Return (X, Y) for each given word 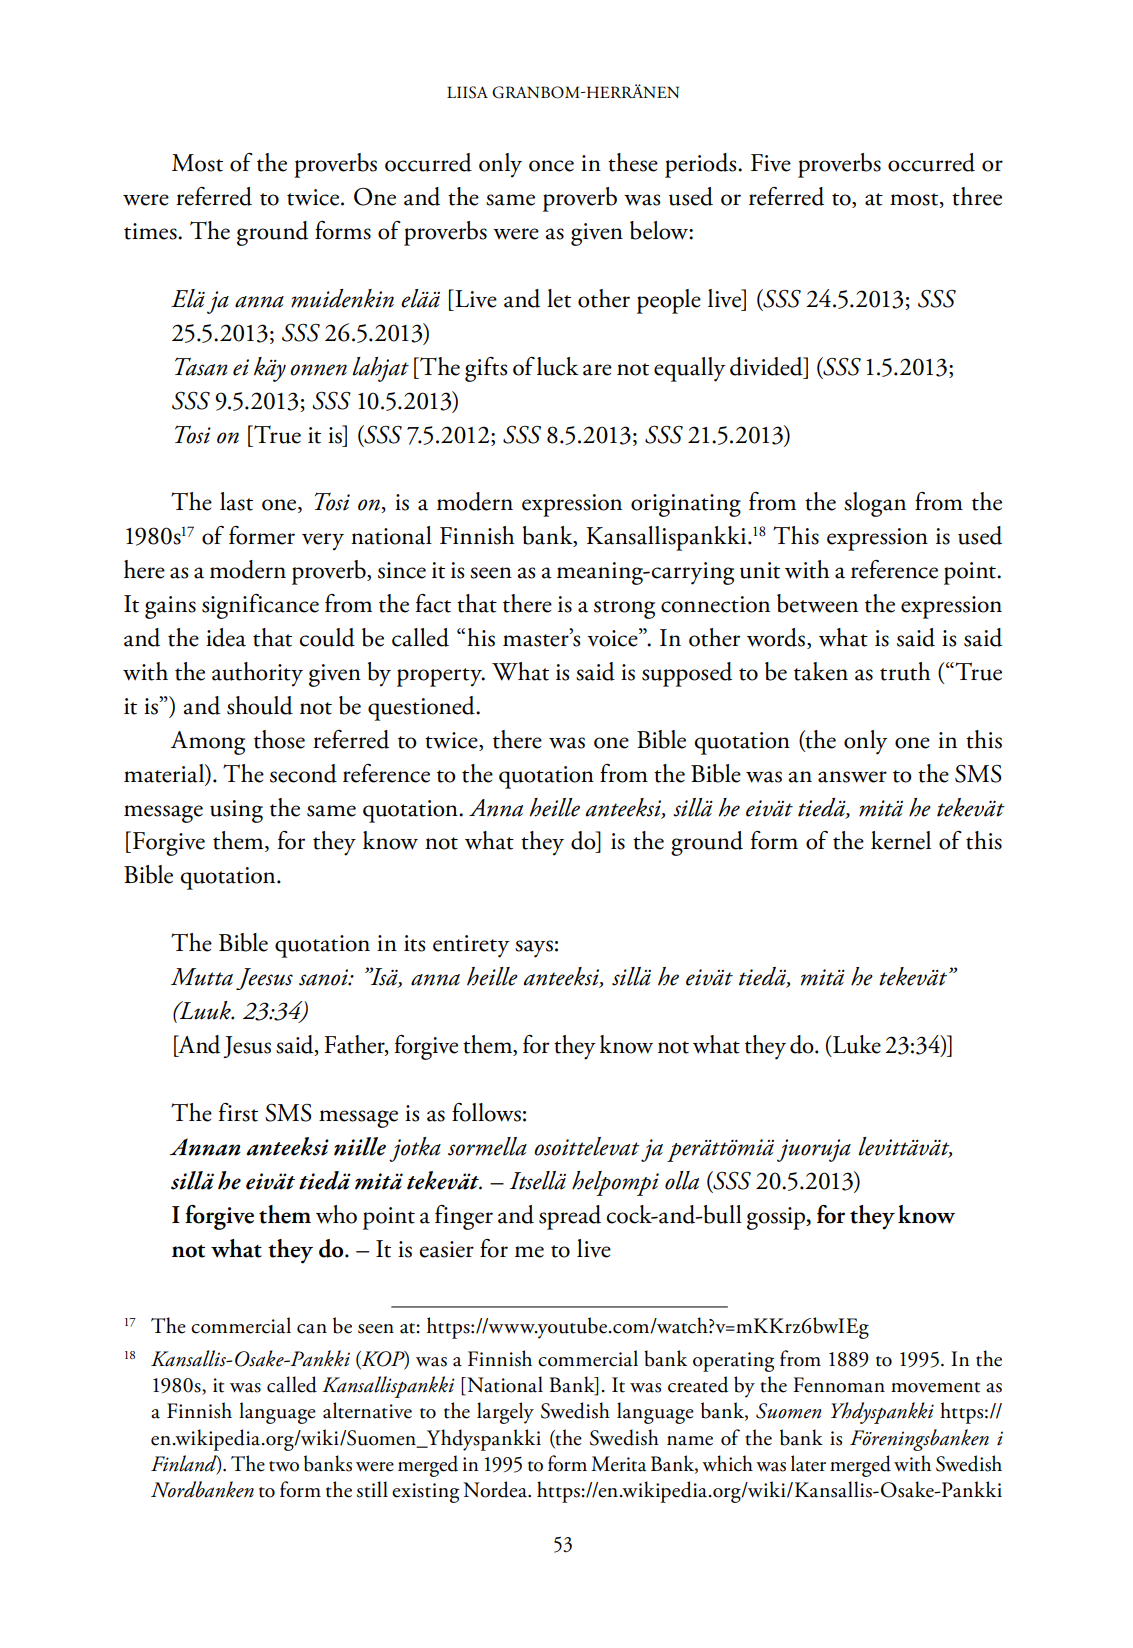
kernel (901, 840)
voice (613, 637)
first (238, 1112)
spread (570, 1217)
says (534, 949)
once (551, 166)
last (236, 501)
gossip (777, 1218)
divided (767, 366)
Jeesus (264, 979)
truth (905, 671)
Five (771, 163)
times (151, 231)
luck (558, 366)
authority (257, 674)
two (284, 1466)
